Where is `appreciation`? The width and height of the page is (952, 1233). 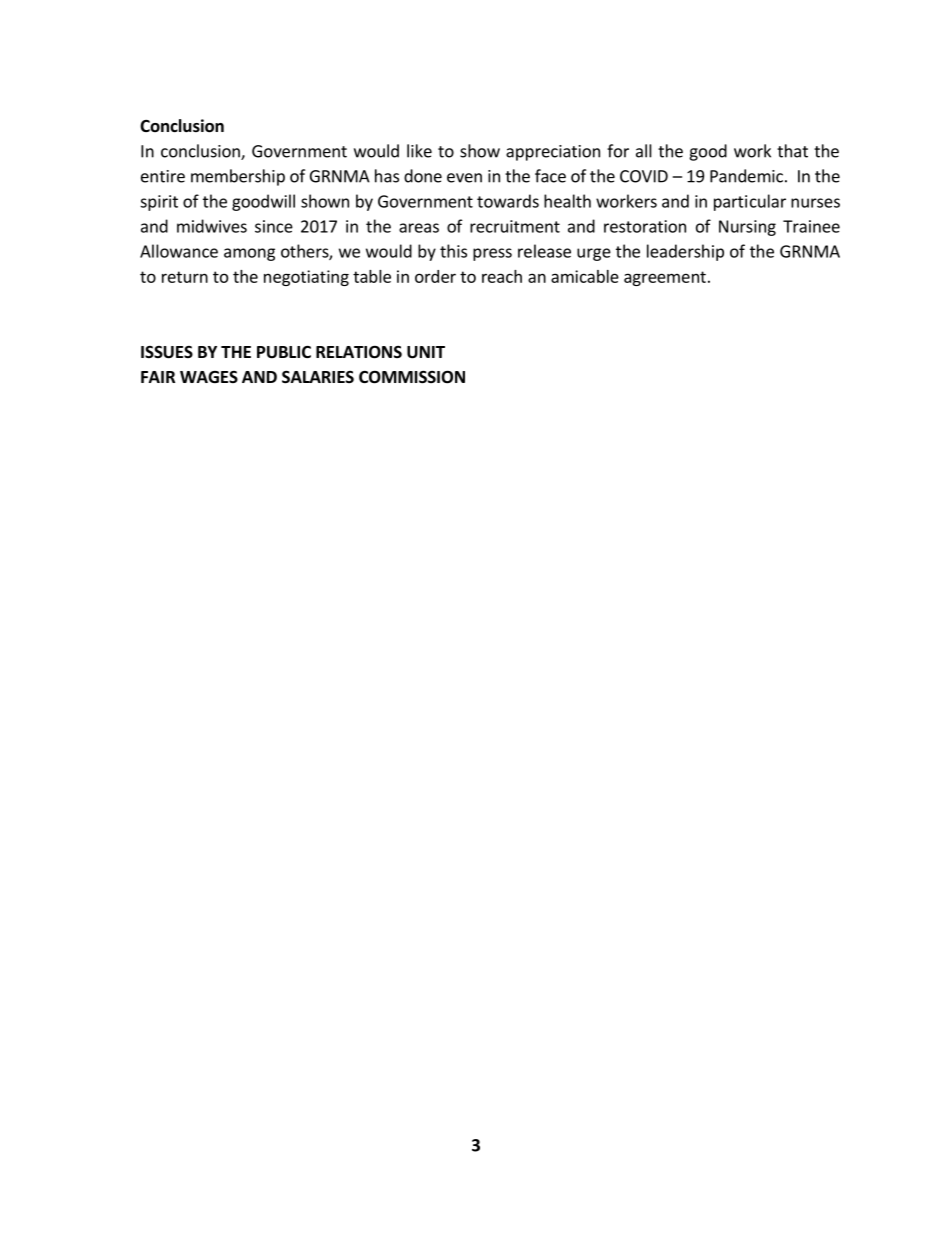 appreciation is located at coordinates (553, 153).
